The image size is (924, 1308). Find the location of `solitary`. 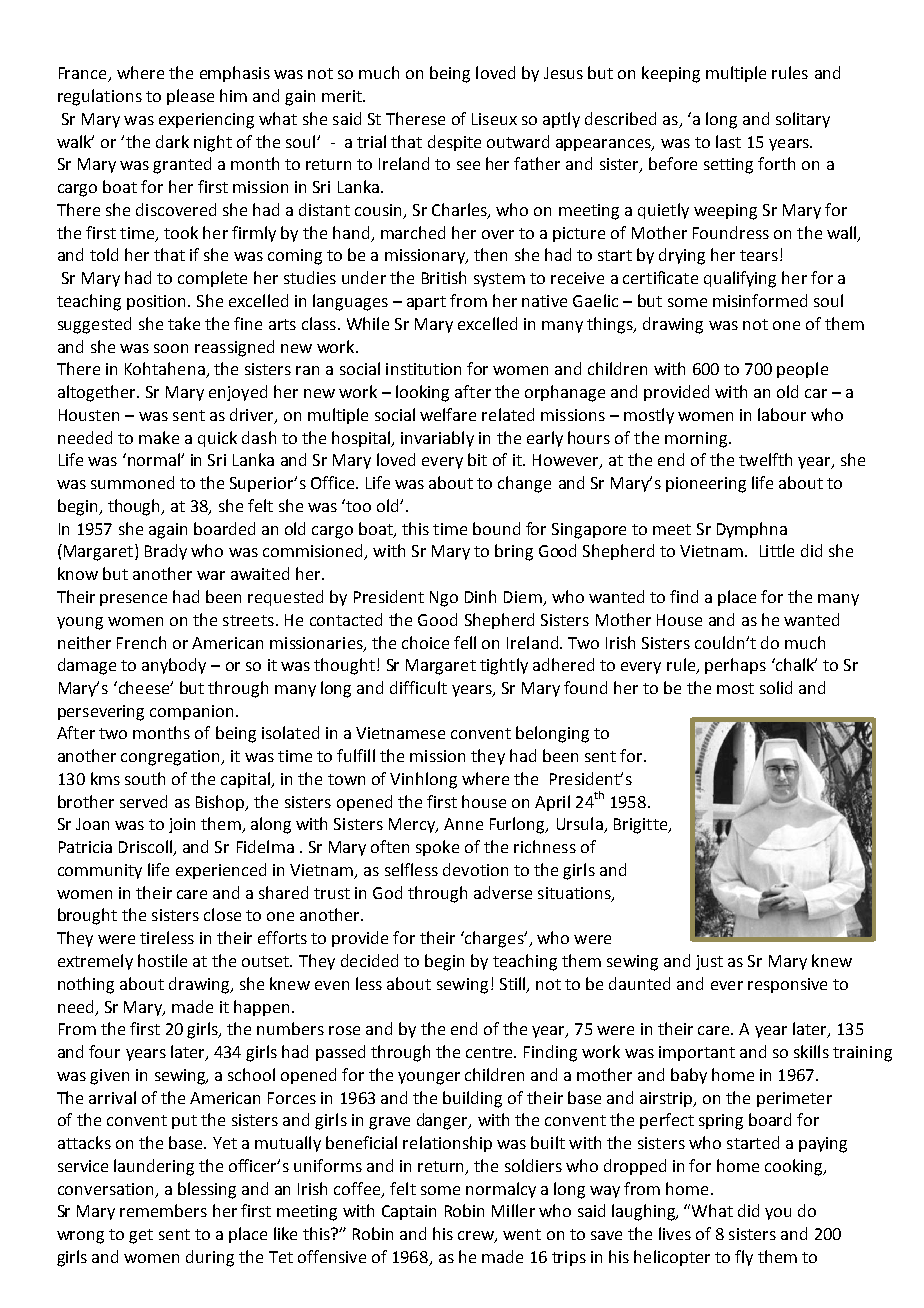

solitary is located at coordinates (803, 120).
